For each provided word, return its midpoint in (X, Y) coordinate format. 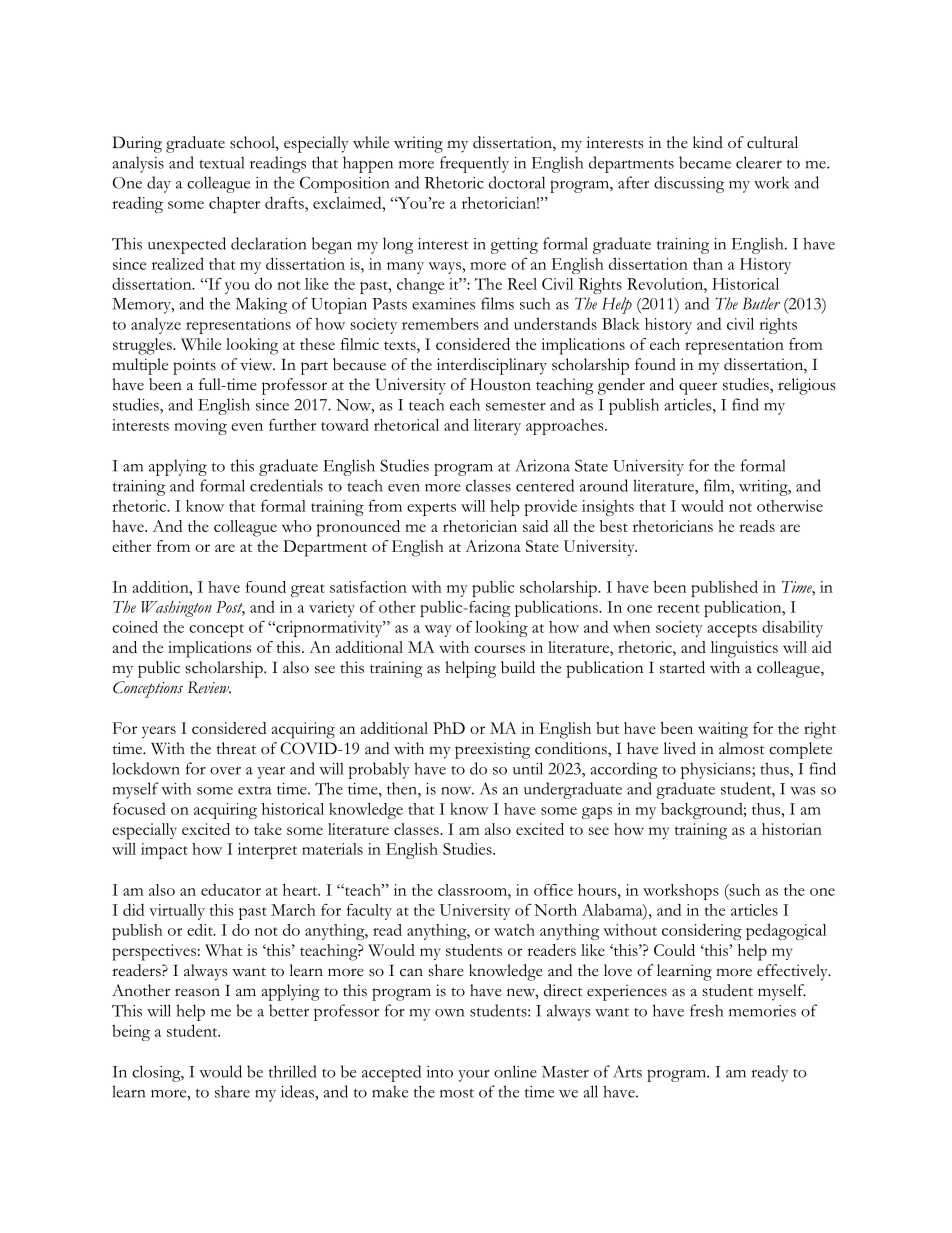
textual (222, 162)
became (705, 162)
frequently (474, 164)
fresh (707, 1010)
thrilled (292, 1071)
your (474, 1076)
